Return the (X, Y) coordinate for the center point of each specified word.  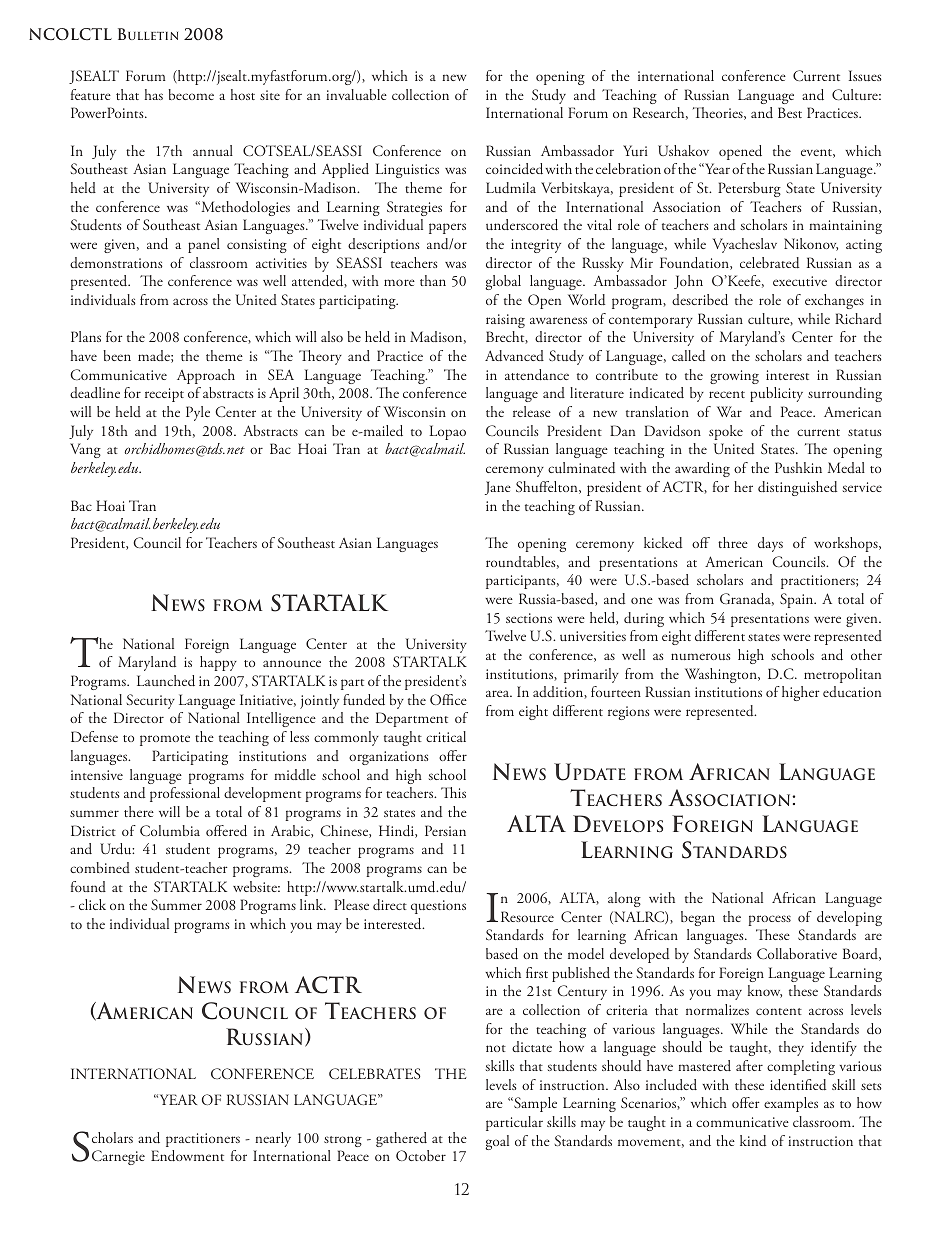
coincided (514, 169)
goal (497, 1142)
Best (790, 112)
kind (753, 1140)
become (191, 94)
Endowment (187, 1156)
